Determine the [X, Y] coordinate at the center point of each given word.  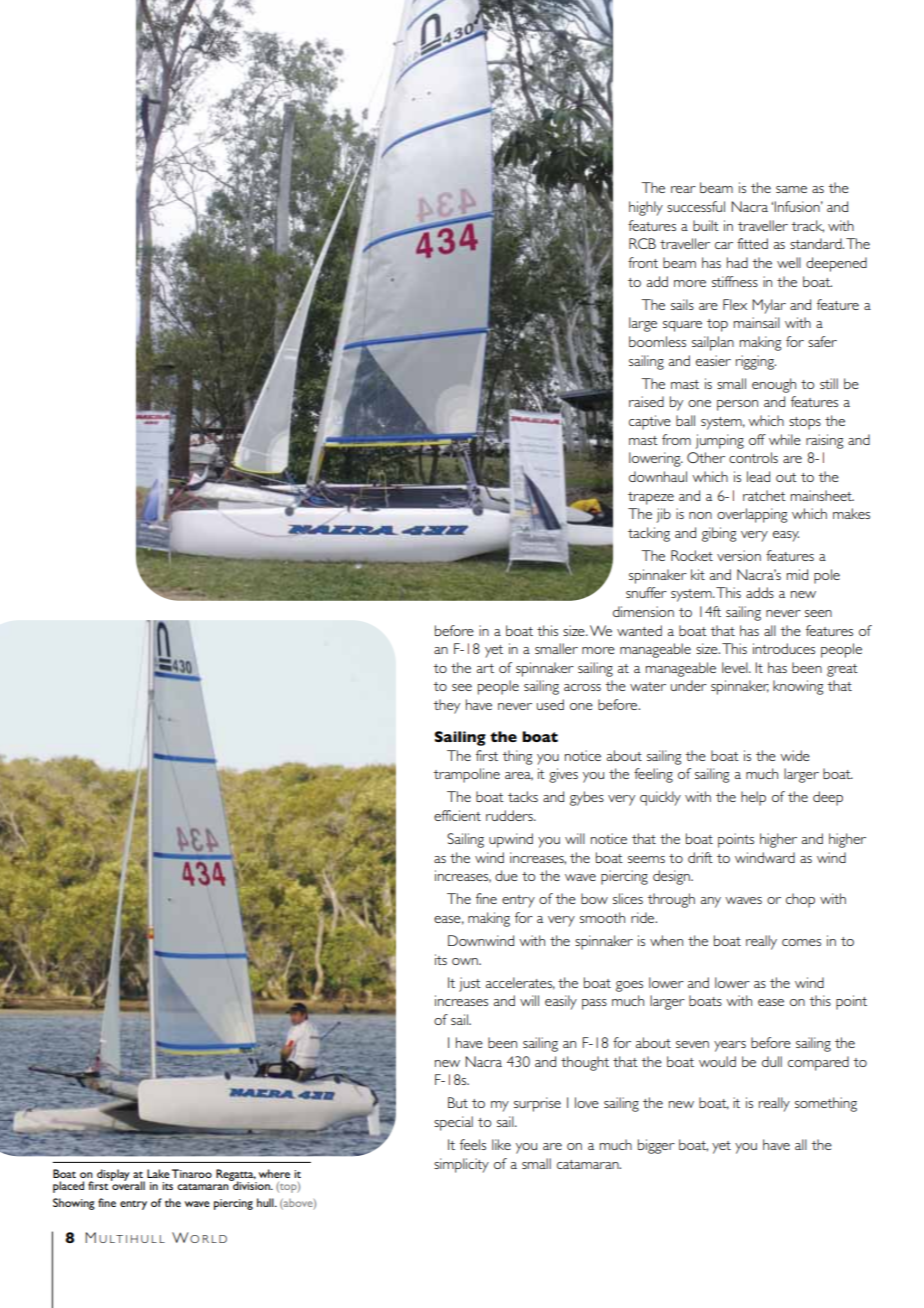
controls [753, 457]
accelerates [520, 983]
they [446, 706]
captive [650, 422]
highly [646, 208]
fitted [752, 243]
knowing [798, 687]
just [470, 984]
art [485, 668]
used [550, 704]
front [643, 262]
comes [801, 942]
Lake [158, 1173]
